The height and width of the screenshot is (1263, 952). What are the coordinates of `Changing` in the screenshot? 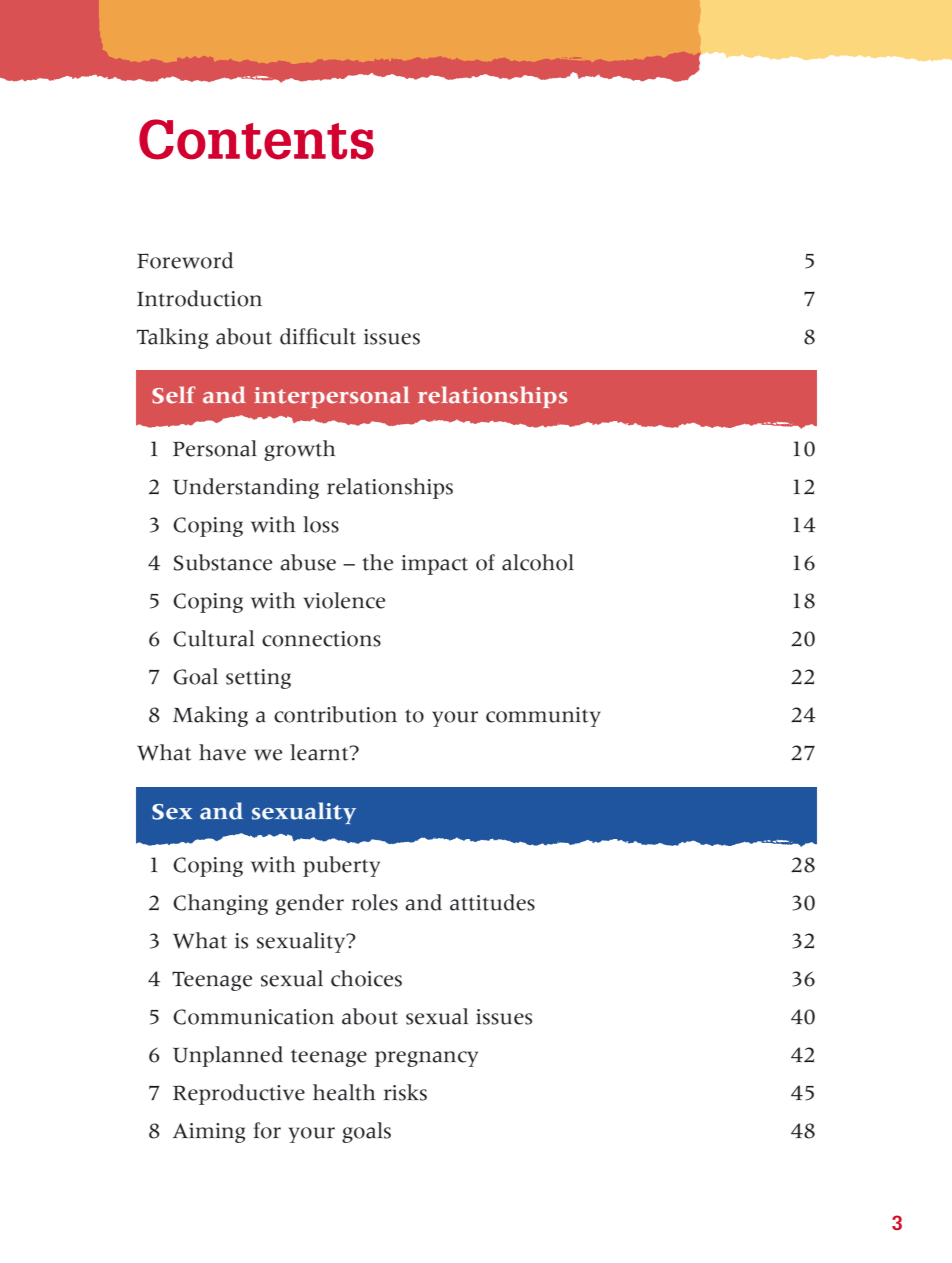 It's located at (220, 904).
